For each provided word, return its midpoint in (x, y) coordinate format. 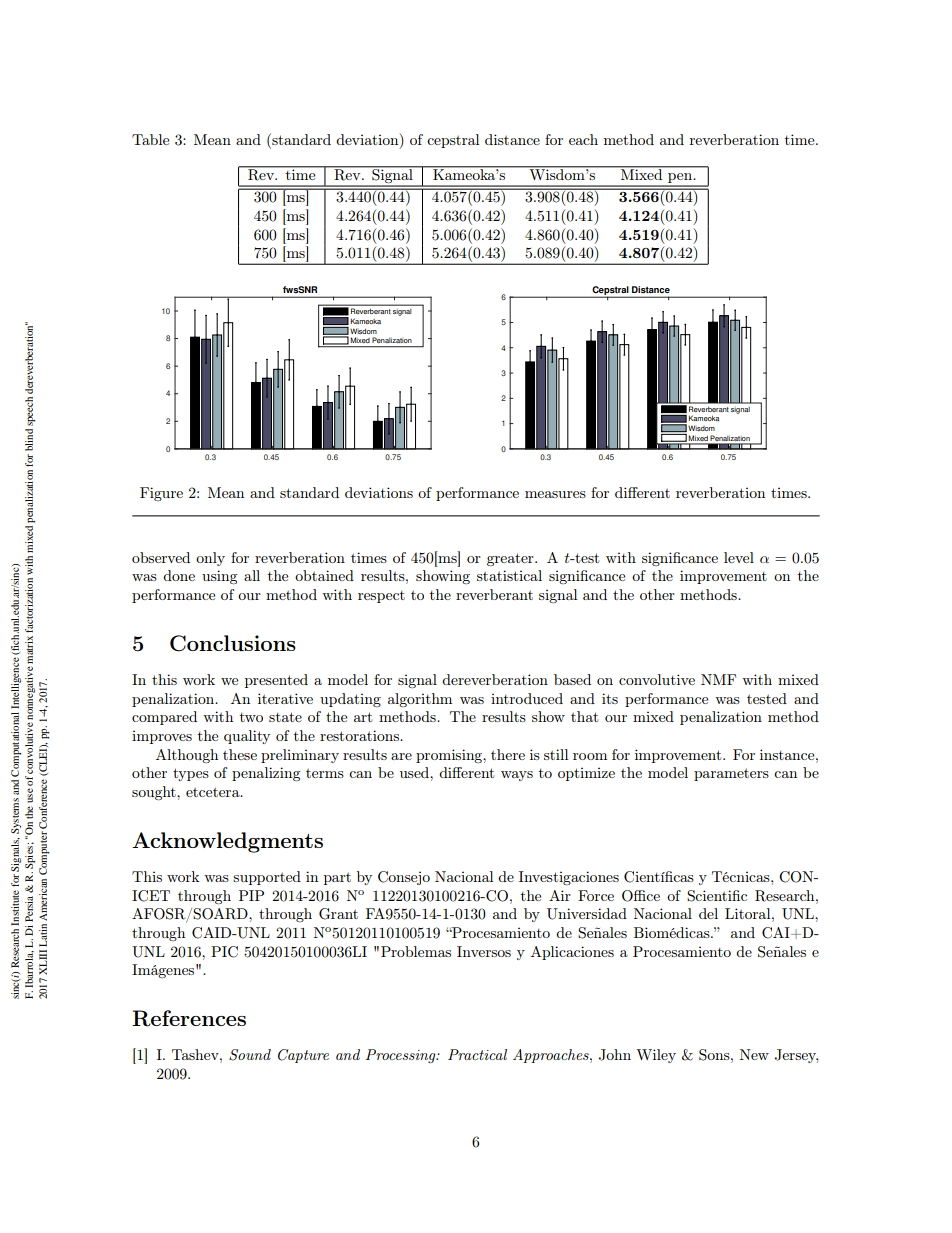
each (583, 139)
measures (555, 494)
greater (511, 559)
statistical (509, 575)
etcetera (214, 792)
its (610, 698)
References (189, 1018)
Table (150, 139)
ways (517, 776)
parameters (731, 775)
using (219, 577)
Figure (161, 494)
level (739, 557)
